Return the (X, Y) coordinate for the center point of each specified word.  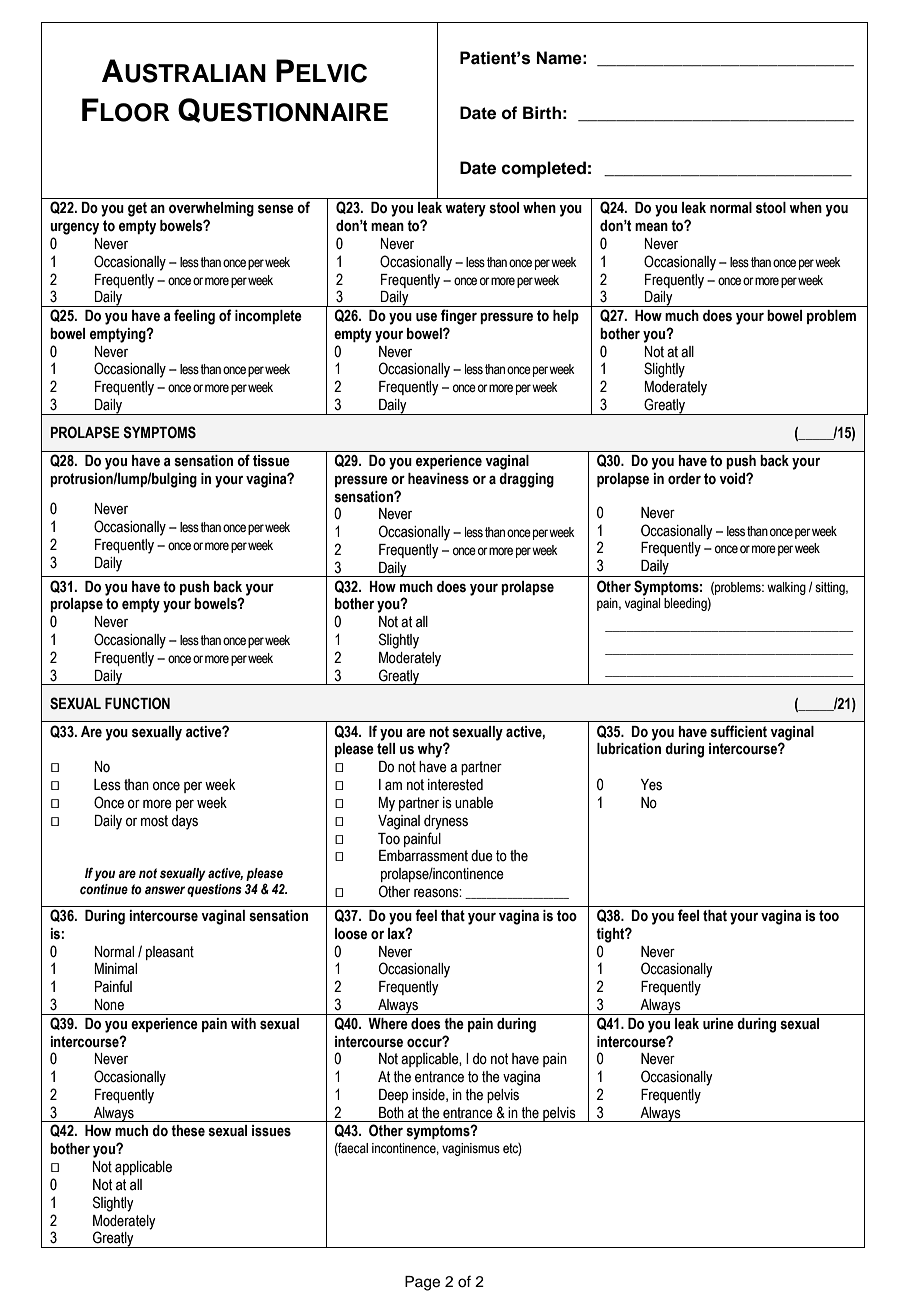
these (188, 1131)
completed (543, 169)
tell (386, 749)
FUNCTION (137, 703)
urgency (74, 229)
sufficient (738, 731)
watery (465, 209)
